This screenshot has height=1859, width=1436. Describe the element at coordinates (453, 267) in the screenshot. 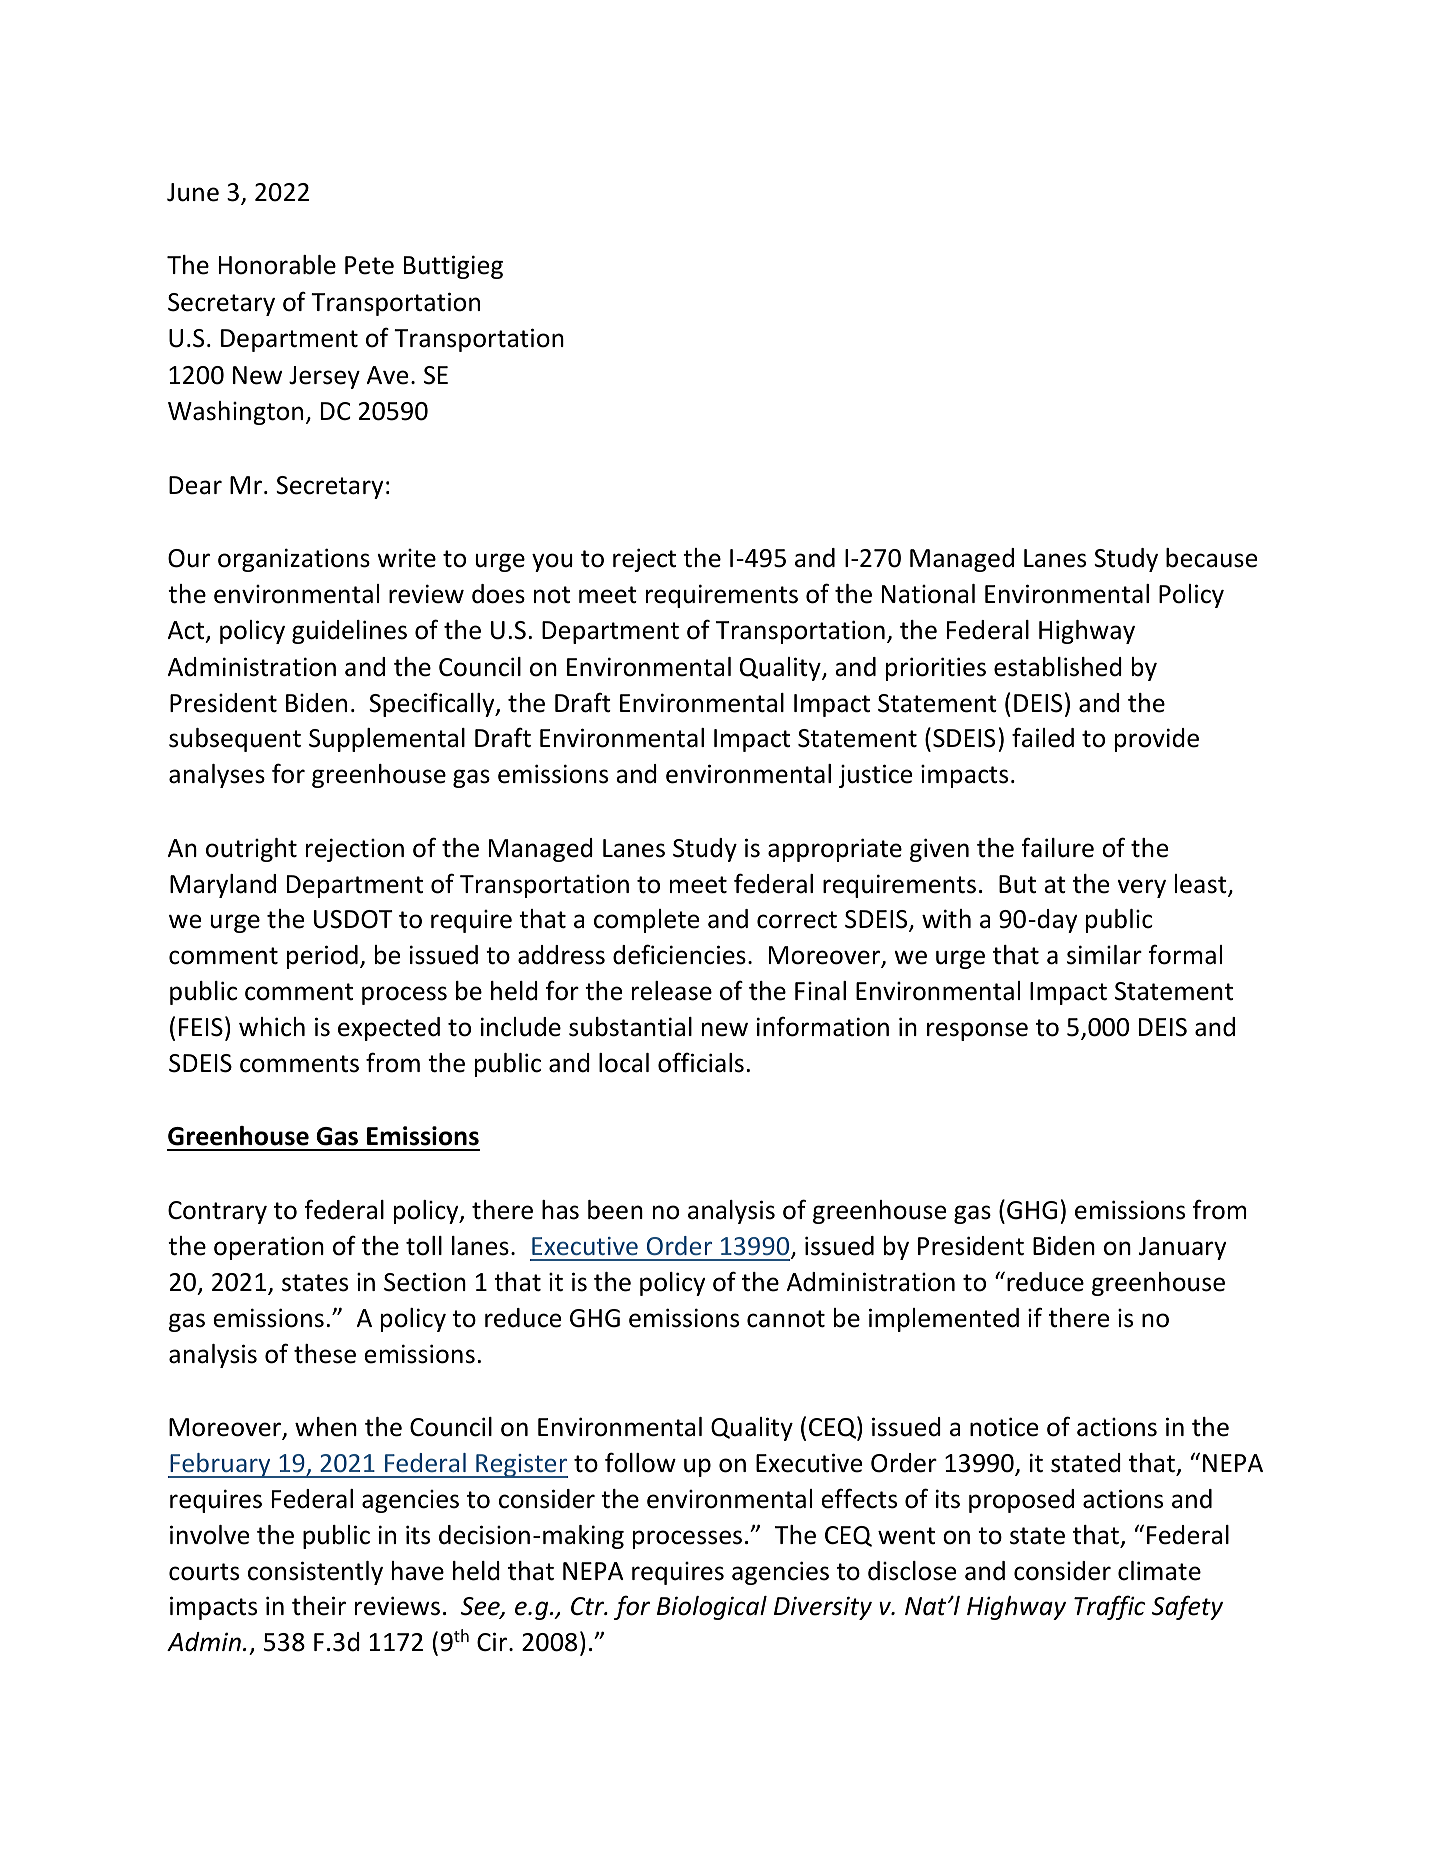

I see `Buttigieg` at that location.
